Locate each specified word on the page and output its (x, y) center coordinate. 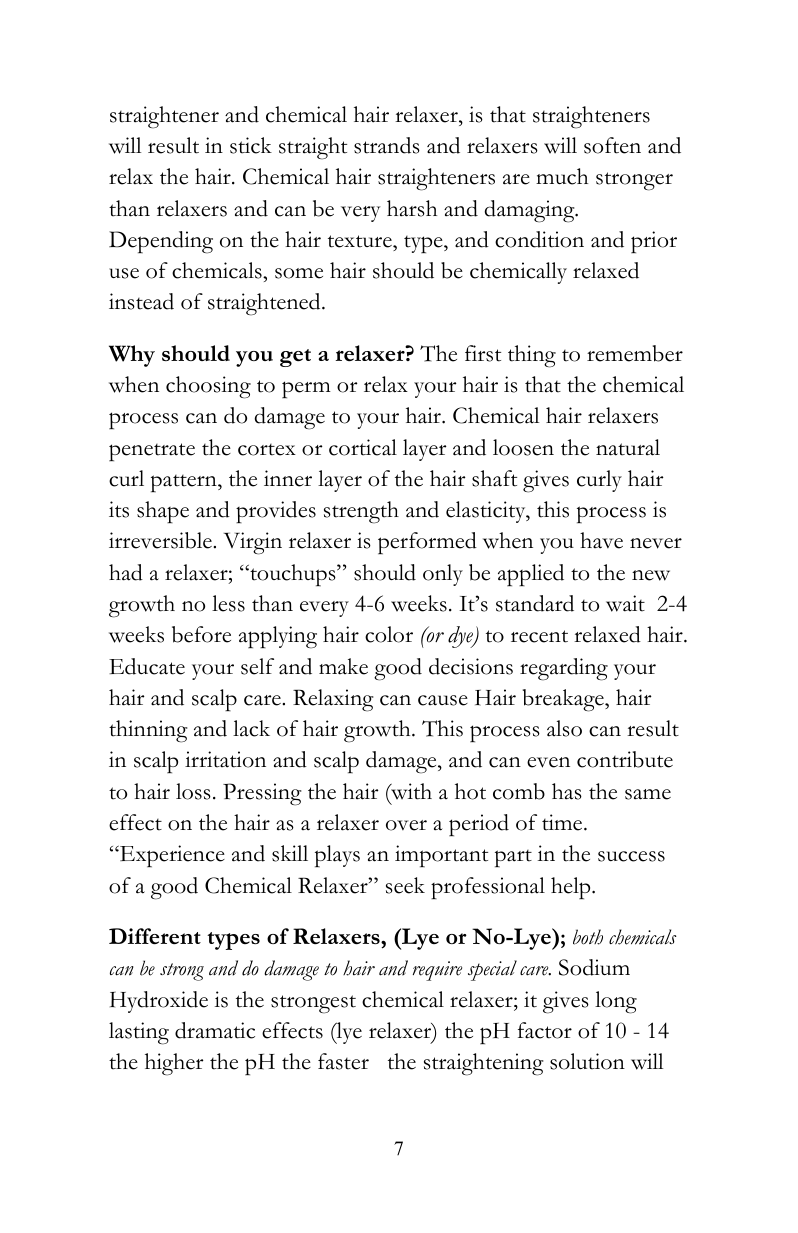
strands (387, 145)
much (562, 176)
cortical (363, 447)
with (410, 792)
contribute (625, 759)
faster (343, 1061)
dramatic (215, 1030)
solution (587, 1061)
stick (251, 145)
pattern (185, 484)
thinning (148, 731)
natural (628, 447)
